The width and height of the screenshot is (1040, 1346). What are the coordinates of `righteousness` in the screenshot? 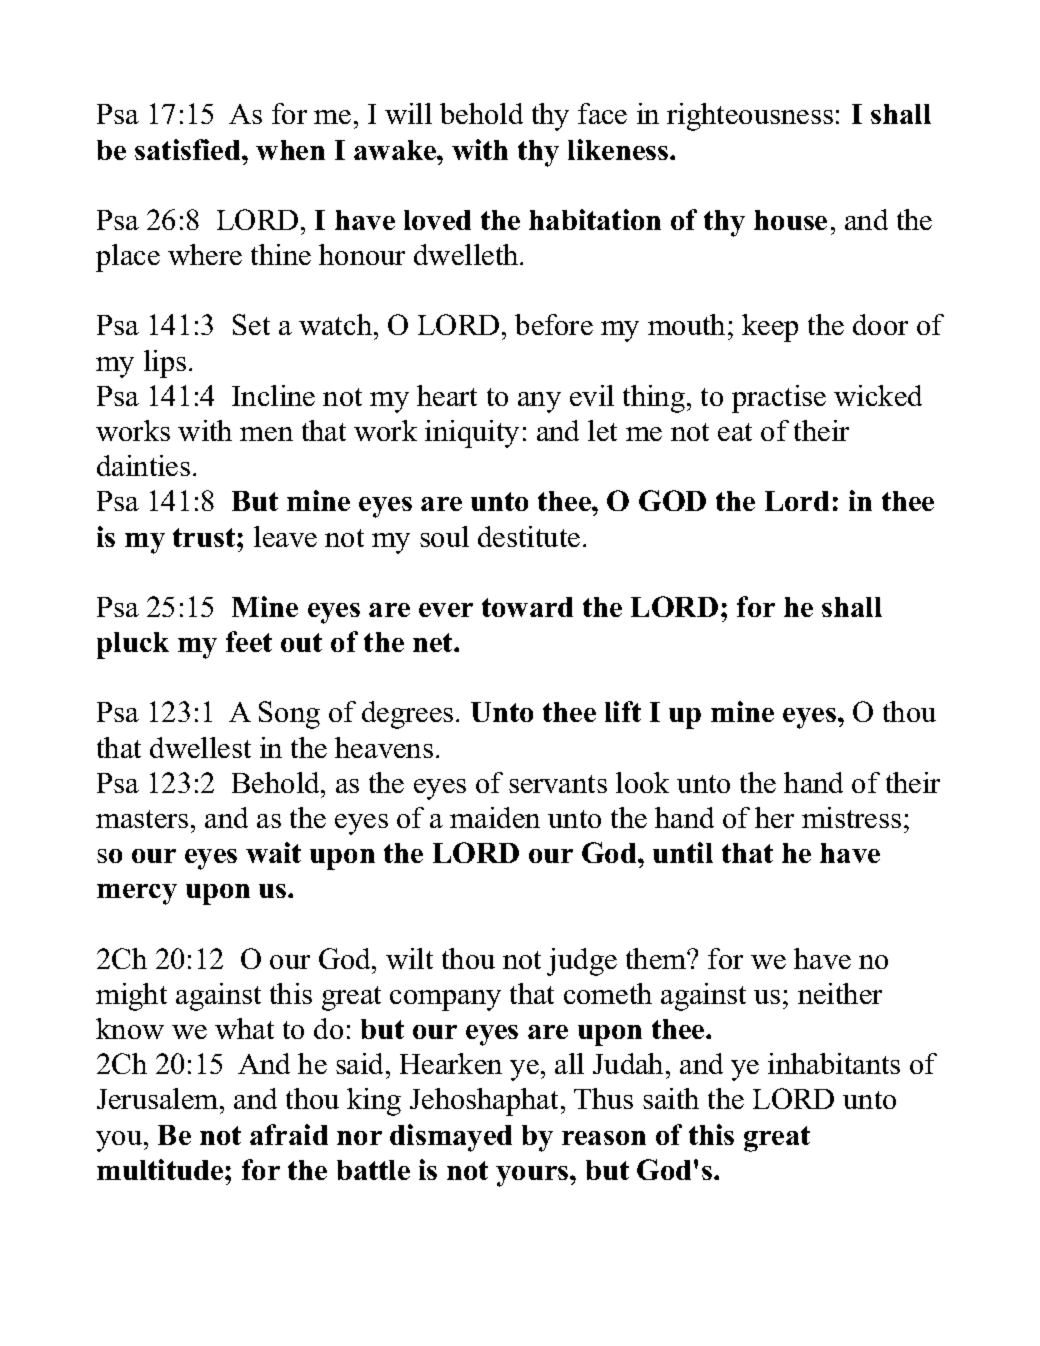 It's located at (750, 117).
